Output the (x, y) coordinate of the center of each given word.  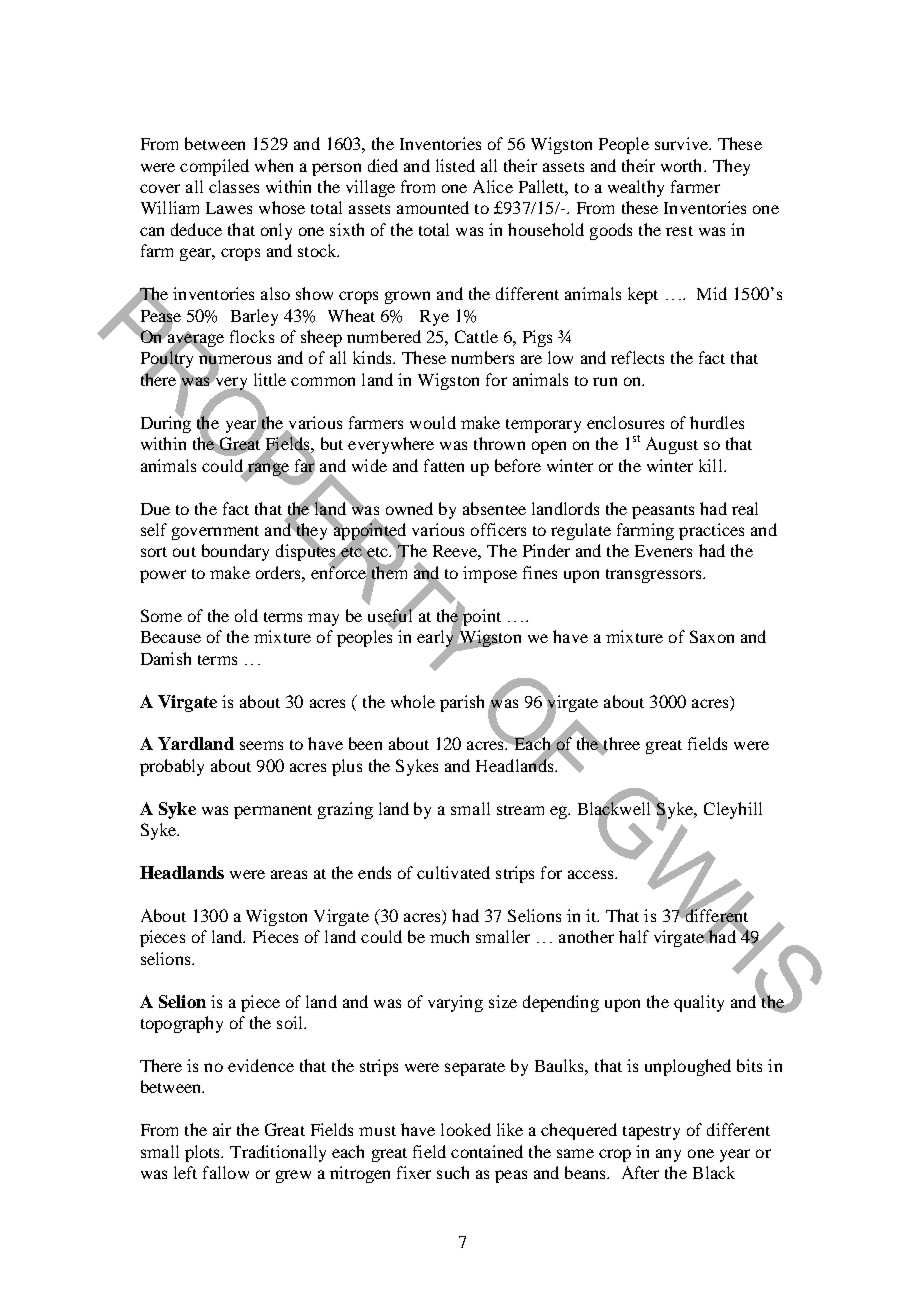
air (222, 1129)
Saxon (712, 636)
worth (683, 165)
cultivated (453, 872)
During (166, 423)
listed (455, 165)
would (433, 422)
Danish (166, 658)
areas (289, 874)
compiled (214, 167)
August (672, 445)
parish (462, 703)
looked (466, 1129)
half (634, 936)
